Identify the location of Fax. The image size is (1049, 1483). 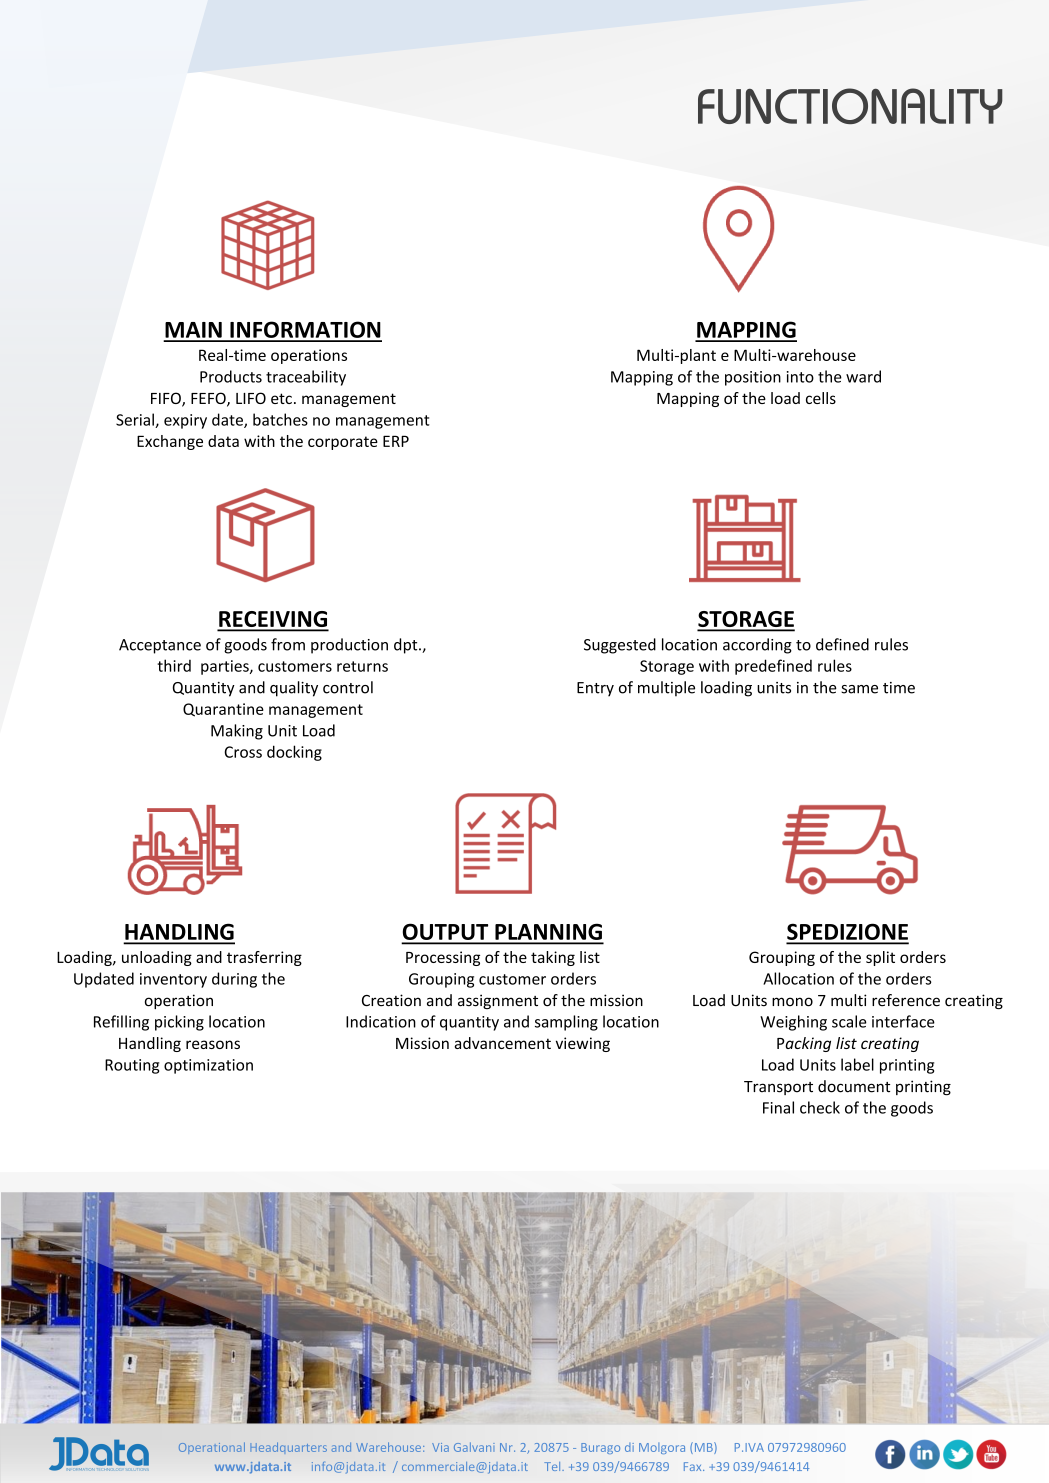
(694, 1466).
